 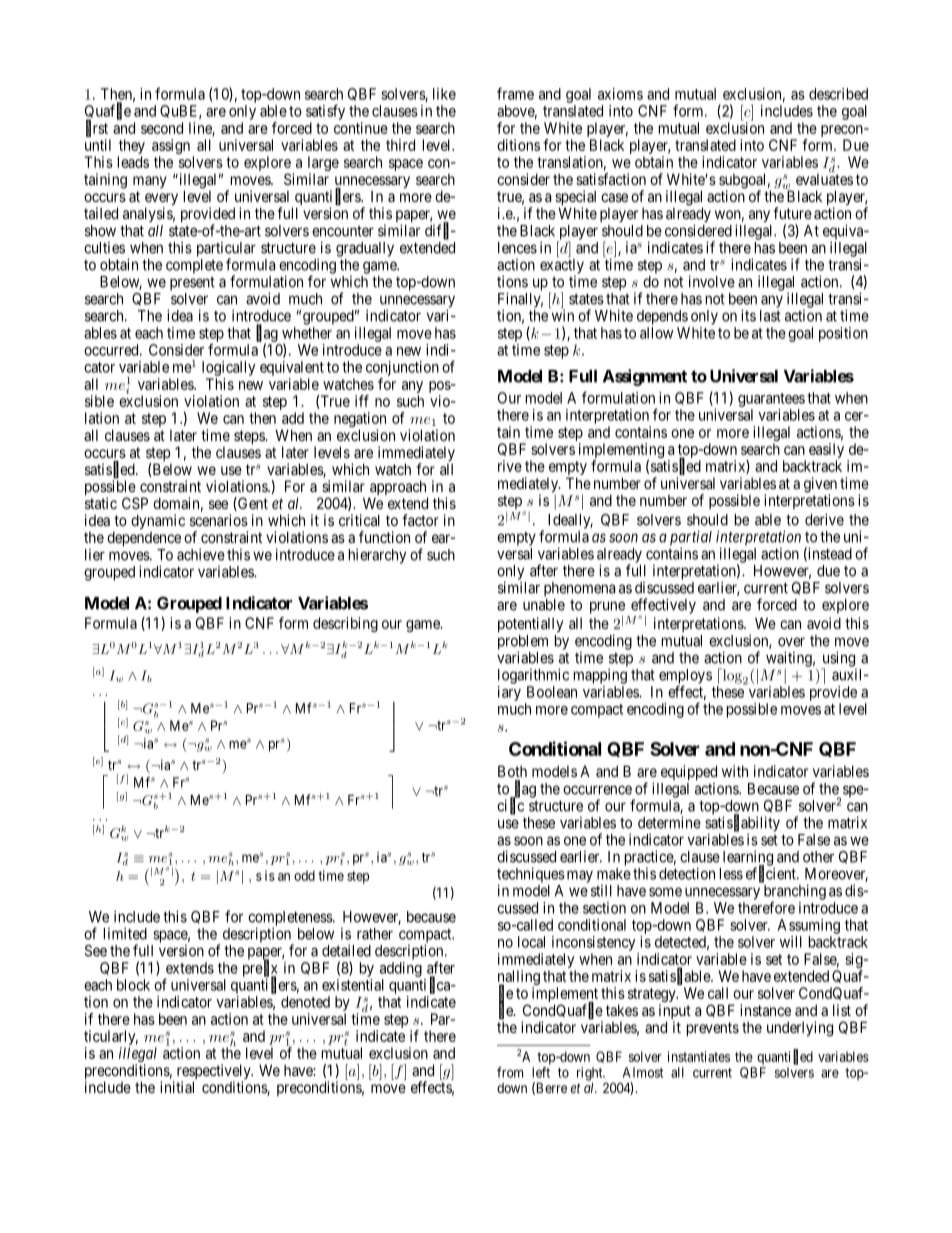 I want to click on second, so click(x=162, y=128).
